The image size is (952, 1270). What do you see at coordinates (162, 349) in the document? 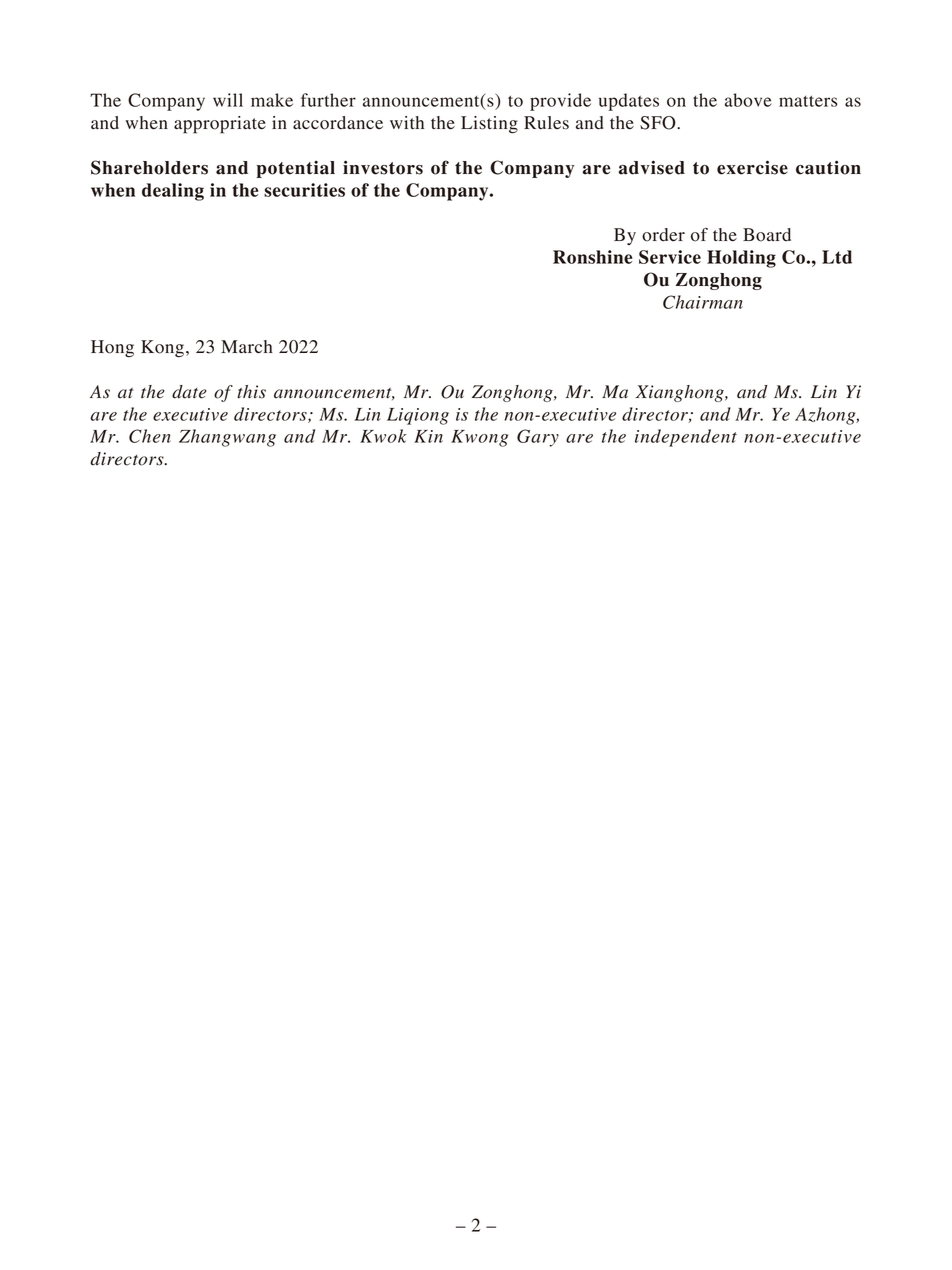
I see `Kong` at bounding box center [162, 349].
